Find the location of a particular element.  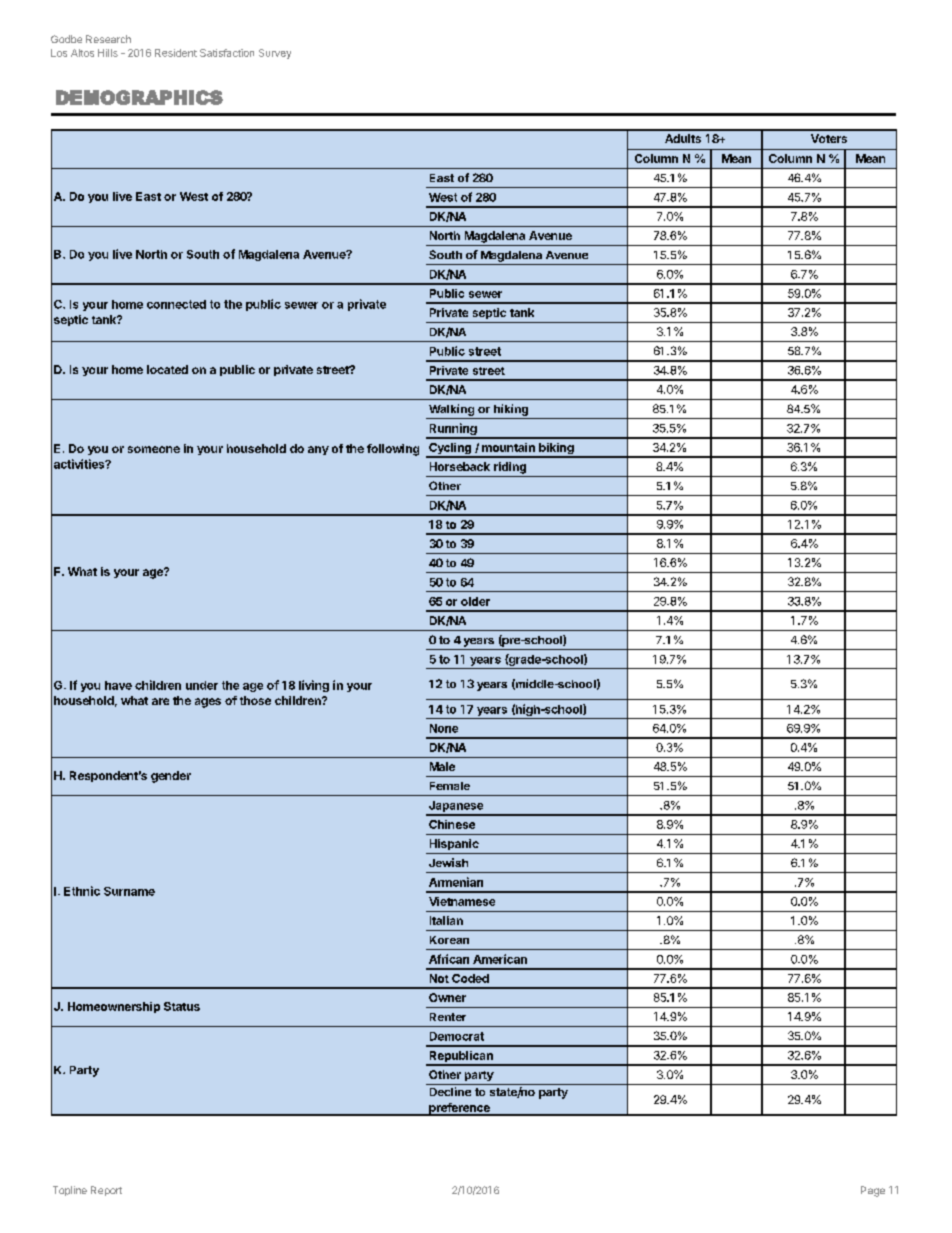

Walking is located at coordinates (451, 410).
